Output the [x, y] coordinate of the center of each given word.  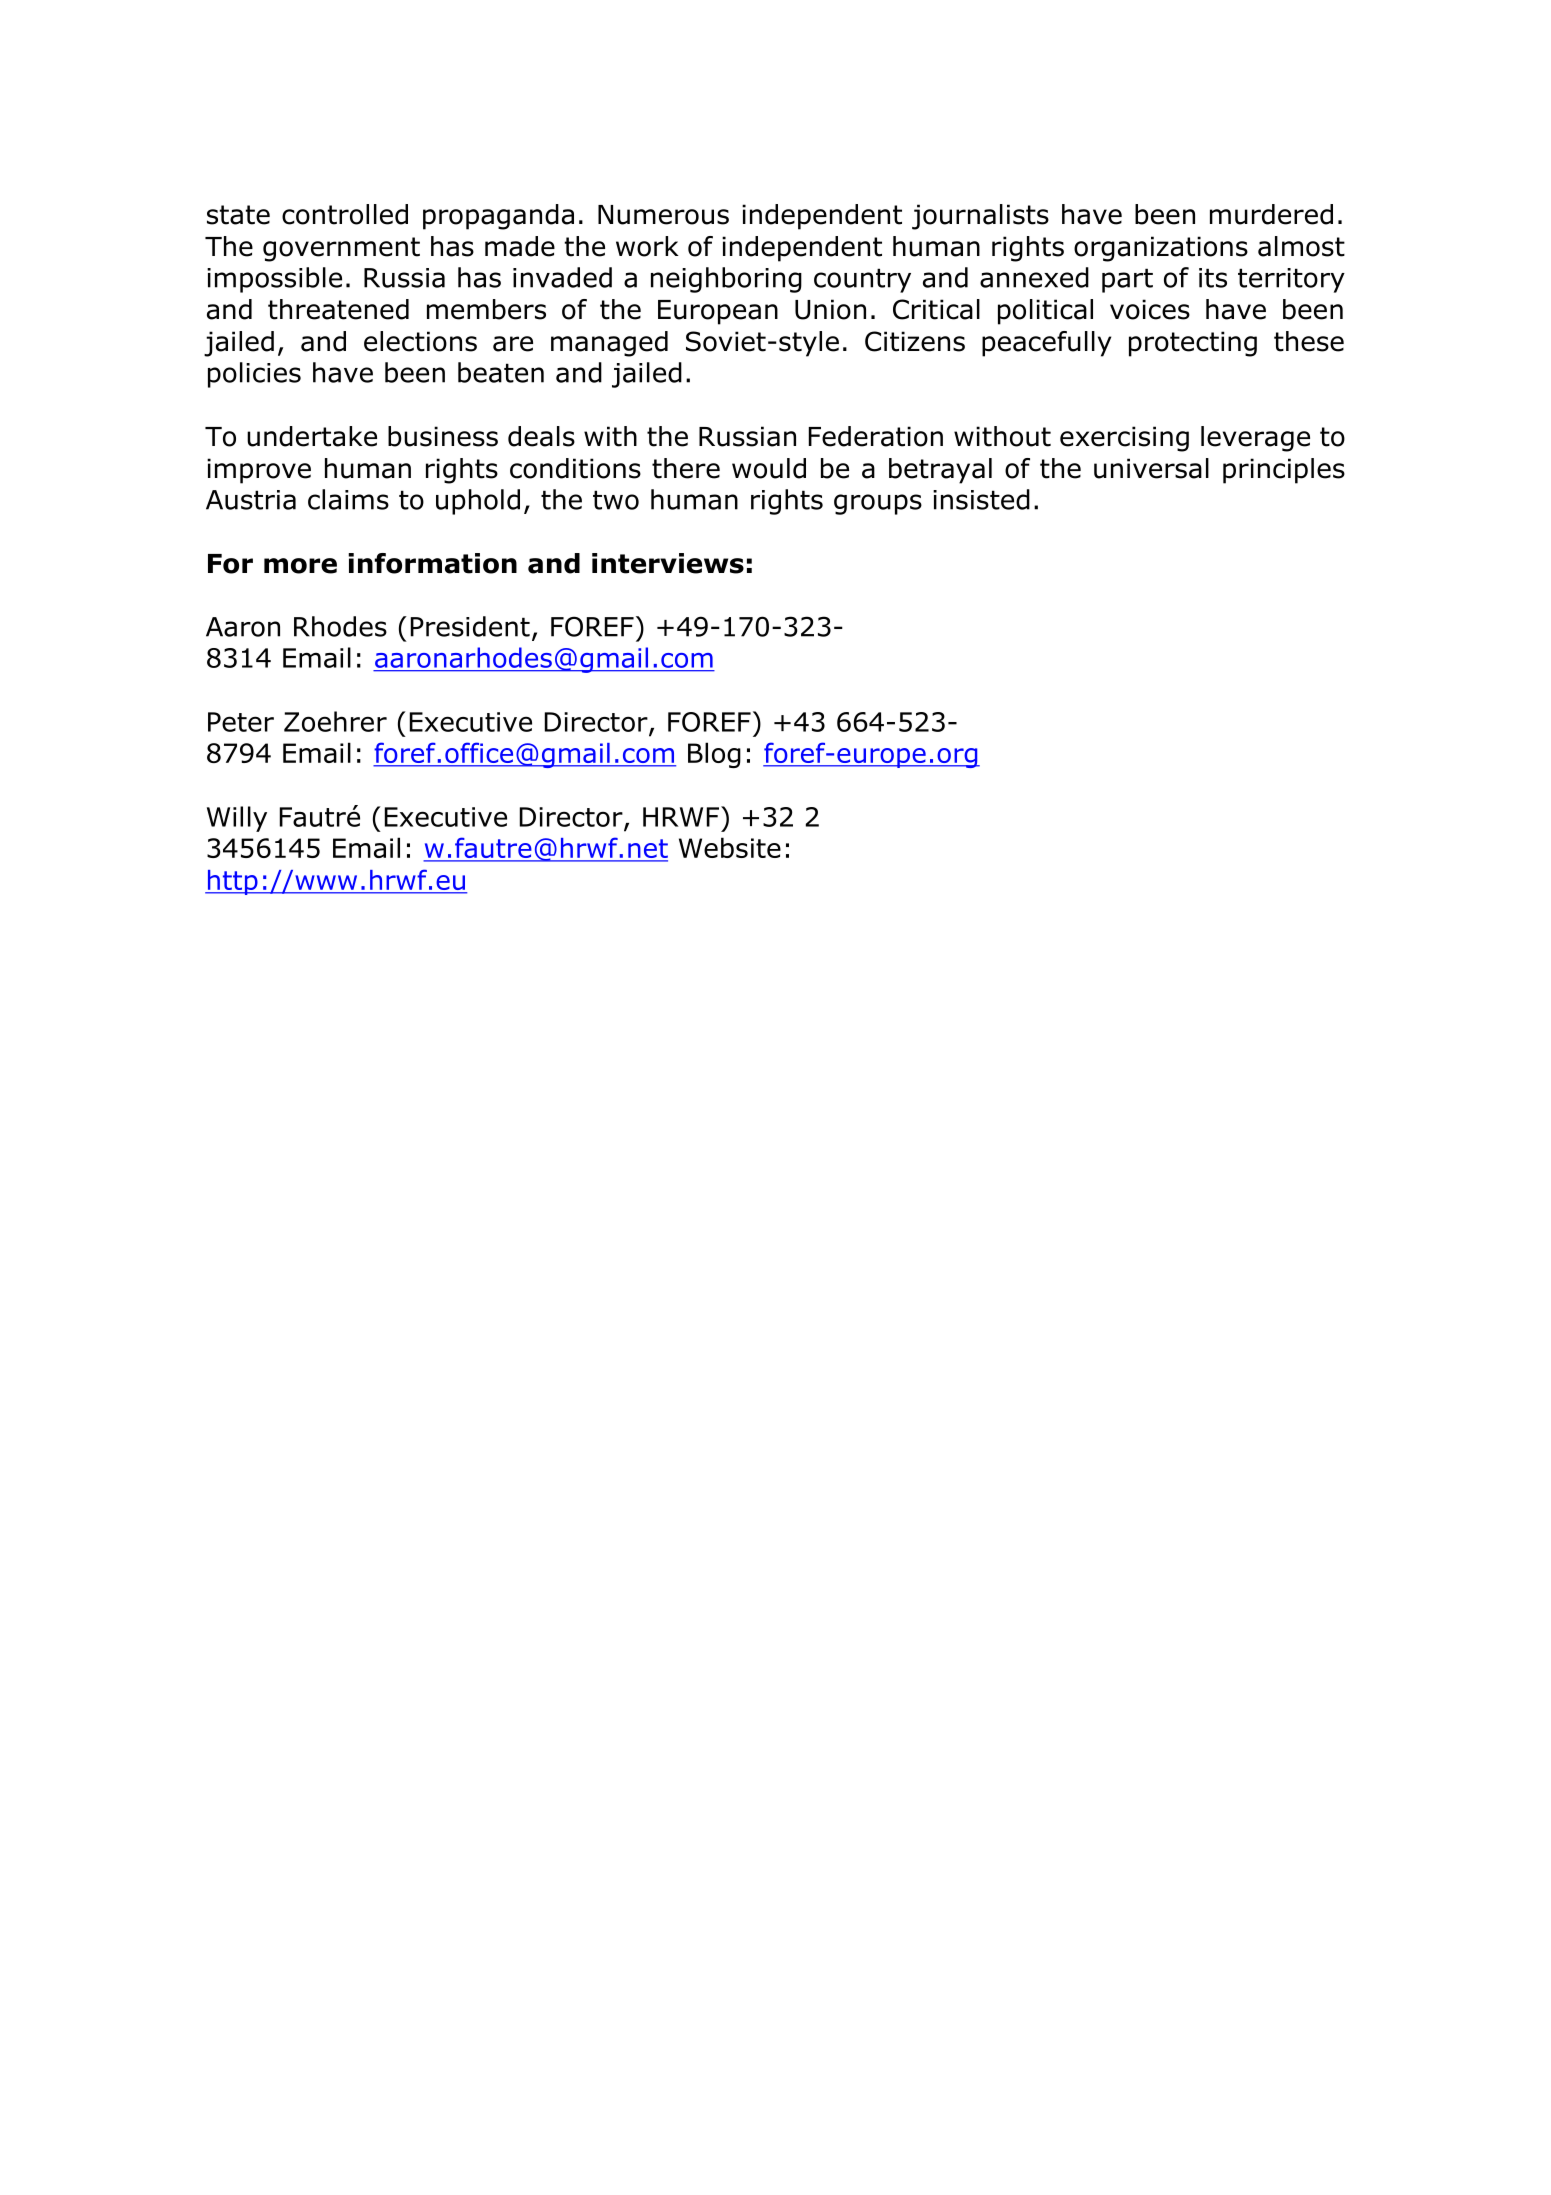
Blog [714, 755]
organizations [1161, 249]
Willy [237, 819]
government [341, 249]
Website [730, 847]
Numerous [663, 215]
